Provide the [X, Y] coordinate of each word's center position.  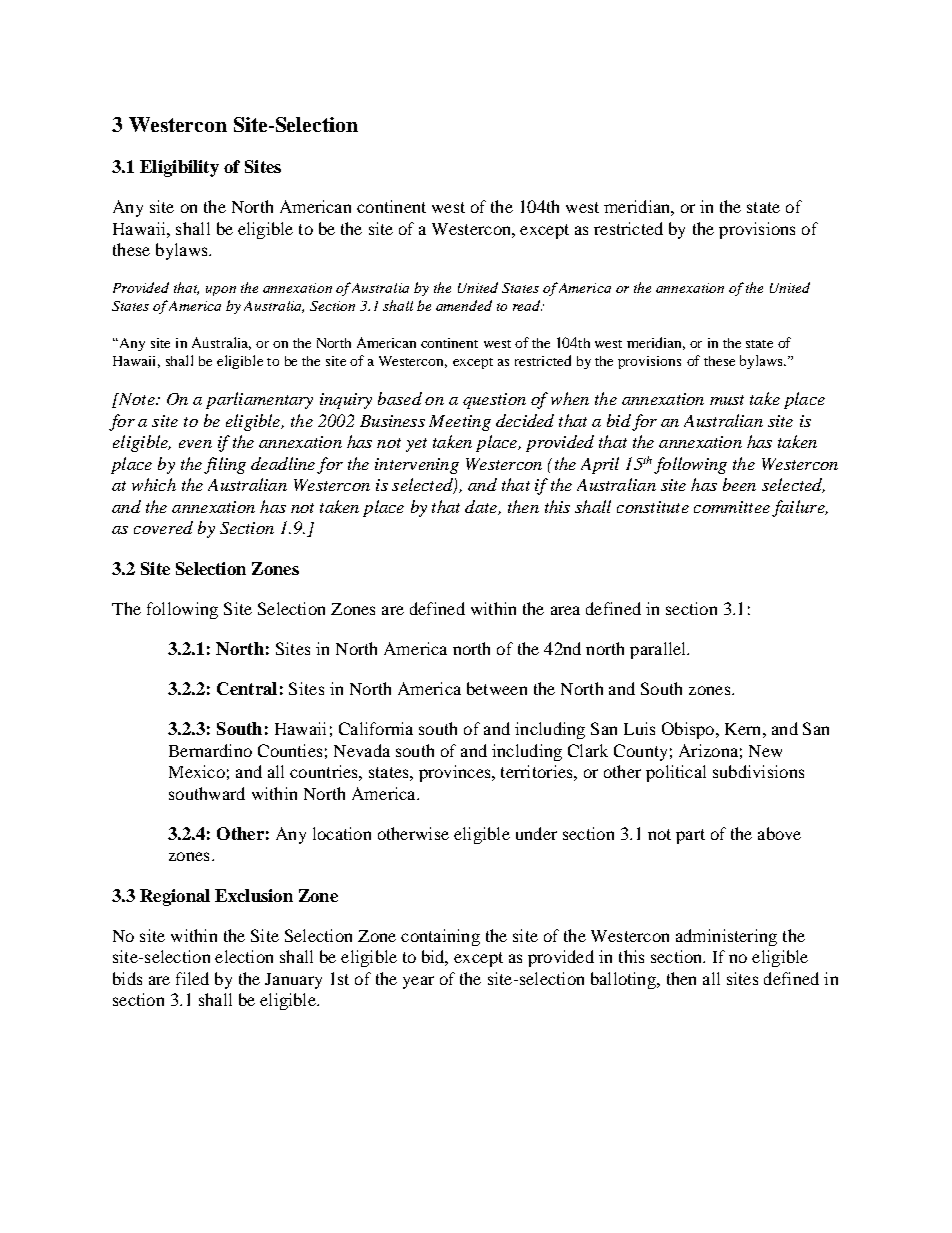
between [497, 688]
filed [192, 978]
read [527, 305]
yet [416, 445]
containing [440, 937]
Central [247, 688]
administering [726, 937]
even [195, 444]
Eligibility [179, 168]
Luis [639, 728]
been [739, 484]
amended [464, 305]
